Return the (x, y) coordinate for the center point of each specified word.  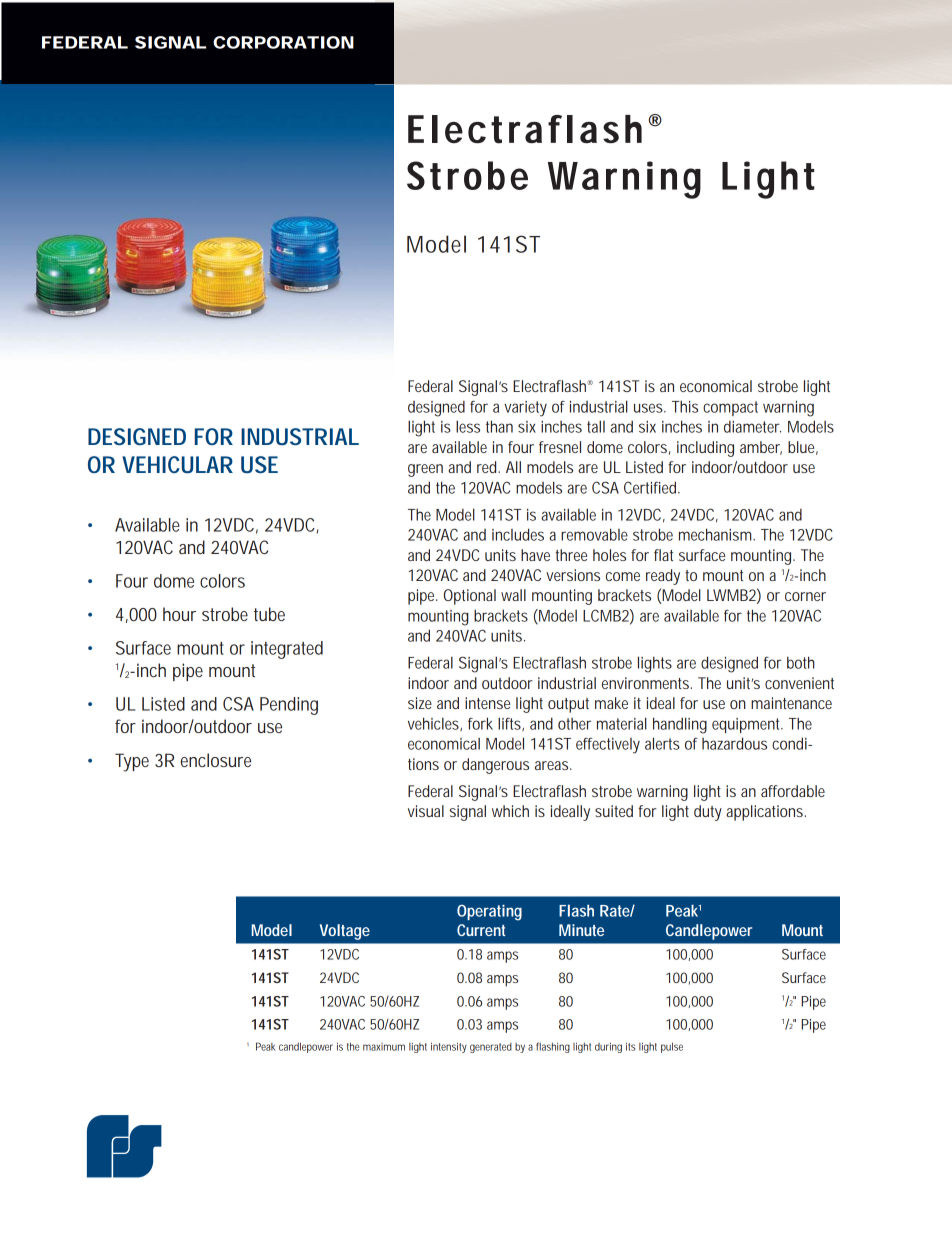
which (510, 811)
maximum (384, 1047)
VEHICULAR (177, 464)
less (468, 426)
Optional (470, 597)
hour (179, 614)
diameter (752, 427)
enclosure (216, 760)
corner (805, 596)
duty (708, 813)
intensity (449, 1047)
